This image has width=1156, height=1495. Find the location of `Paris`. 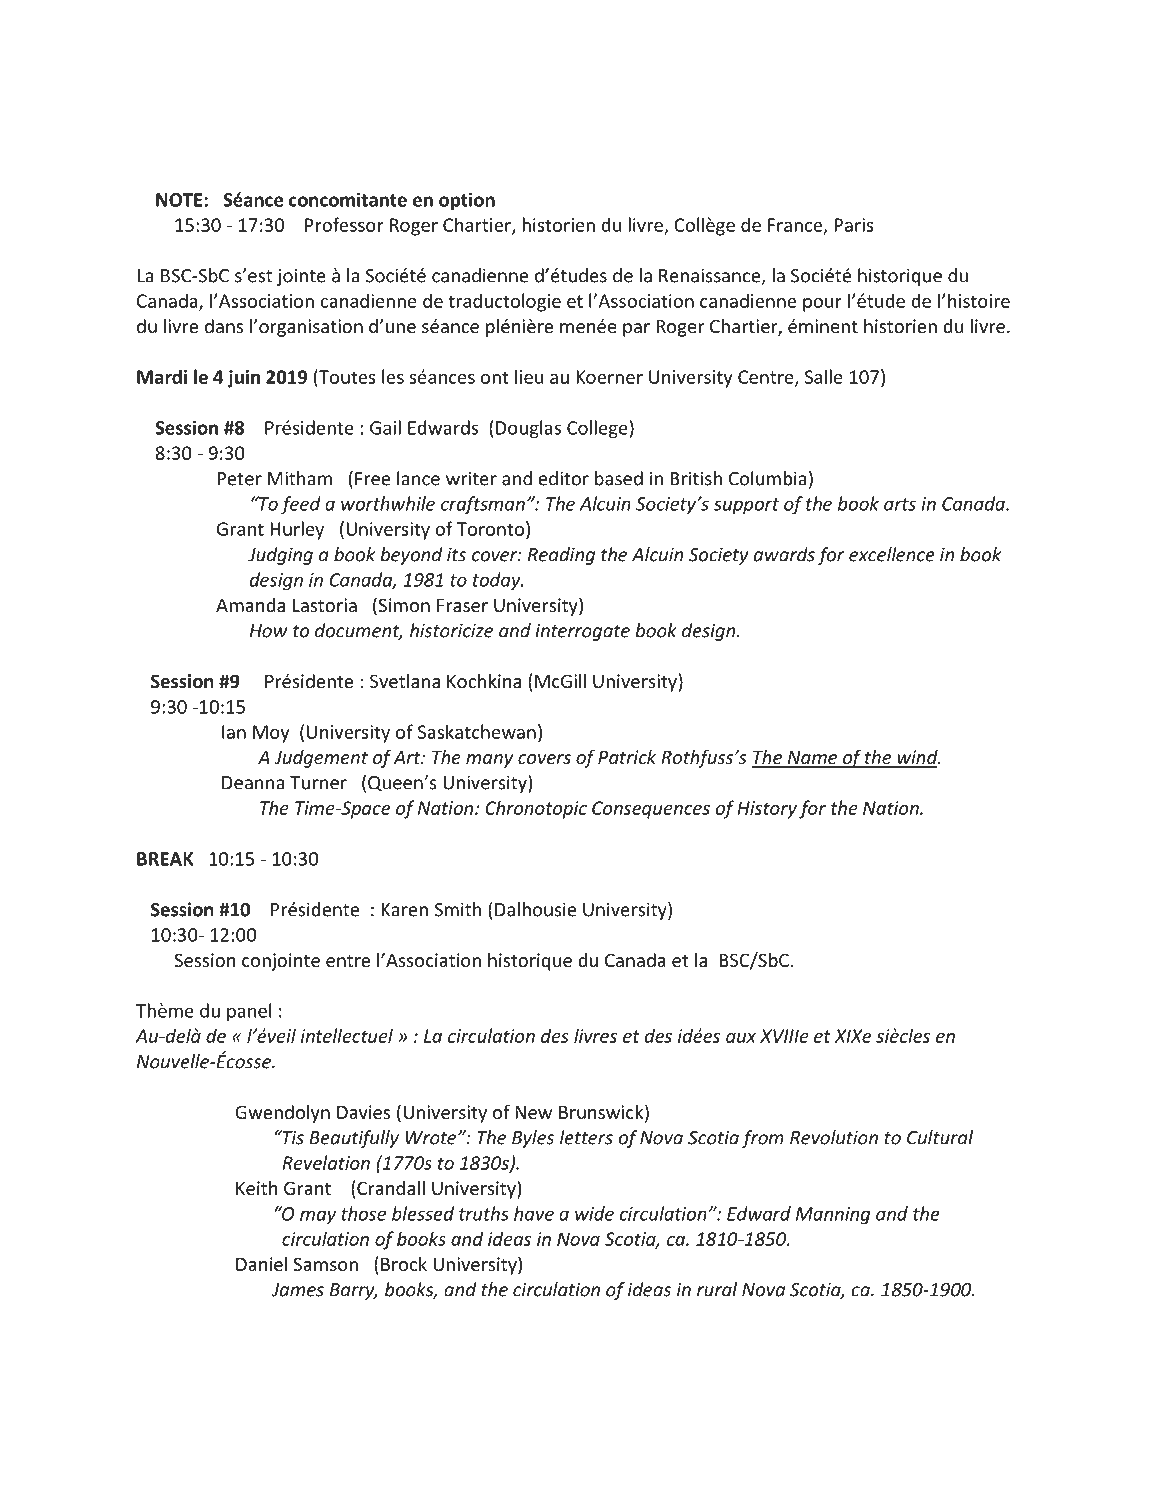

Paris is located at coordinates (854, 225).
